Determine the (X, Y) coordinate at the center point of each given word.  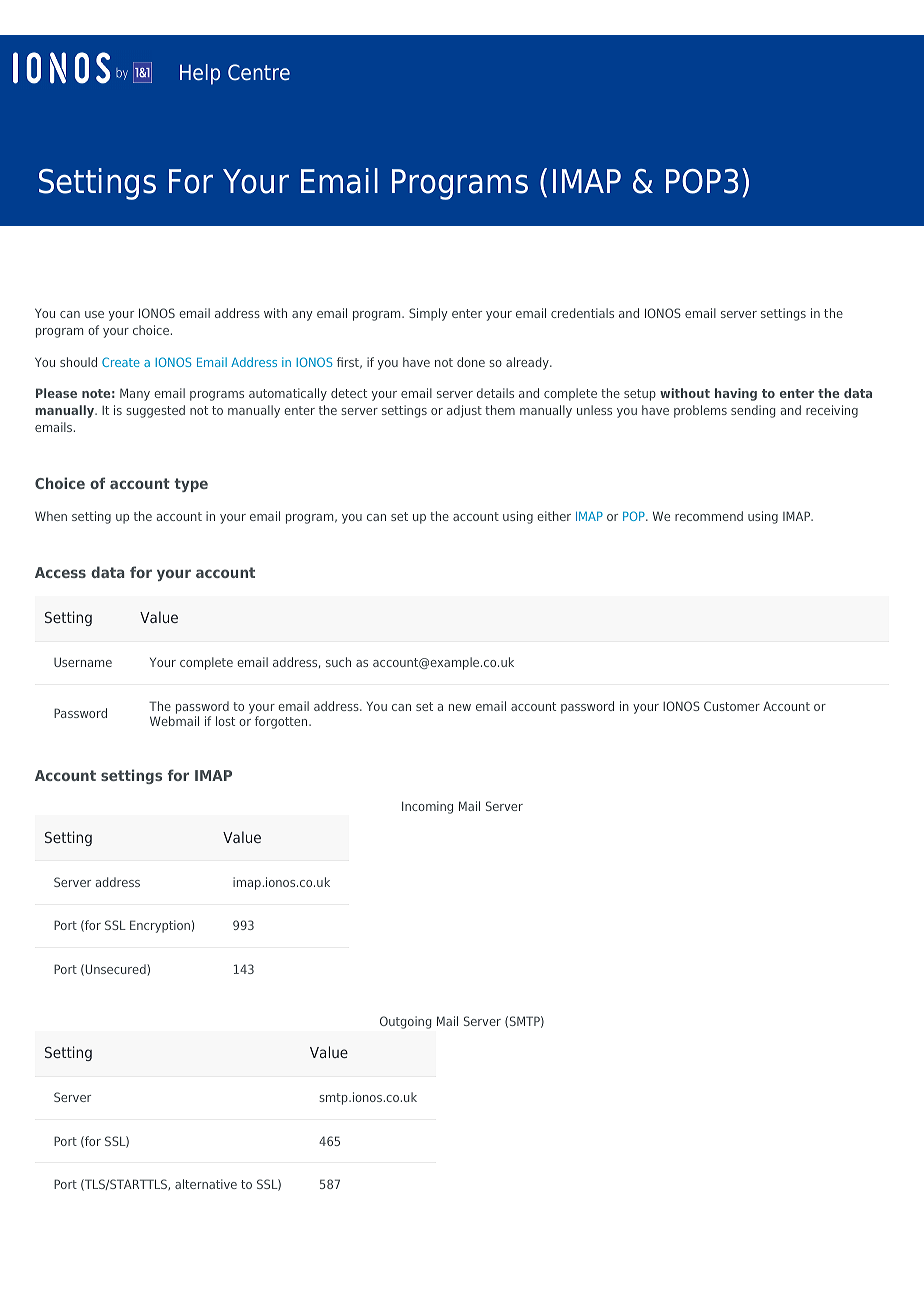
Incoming (427, 807)
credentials (582, 313)
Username (83, 662)
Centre (259, 72)
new (460, 707)
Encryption (160, 926)
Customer (732, 706)
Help (200, 74)
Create (121, 362)
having (736, 394)
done (471, 362)
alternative (206, 1184)
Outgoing (405, 1022)
